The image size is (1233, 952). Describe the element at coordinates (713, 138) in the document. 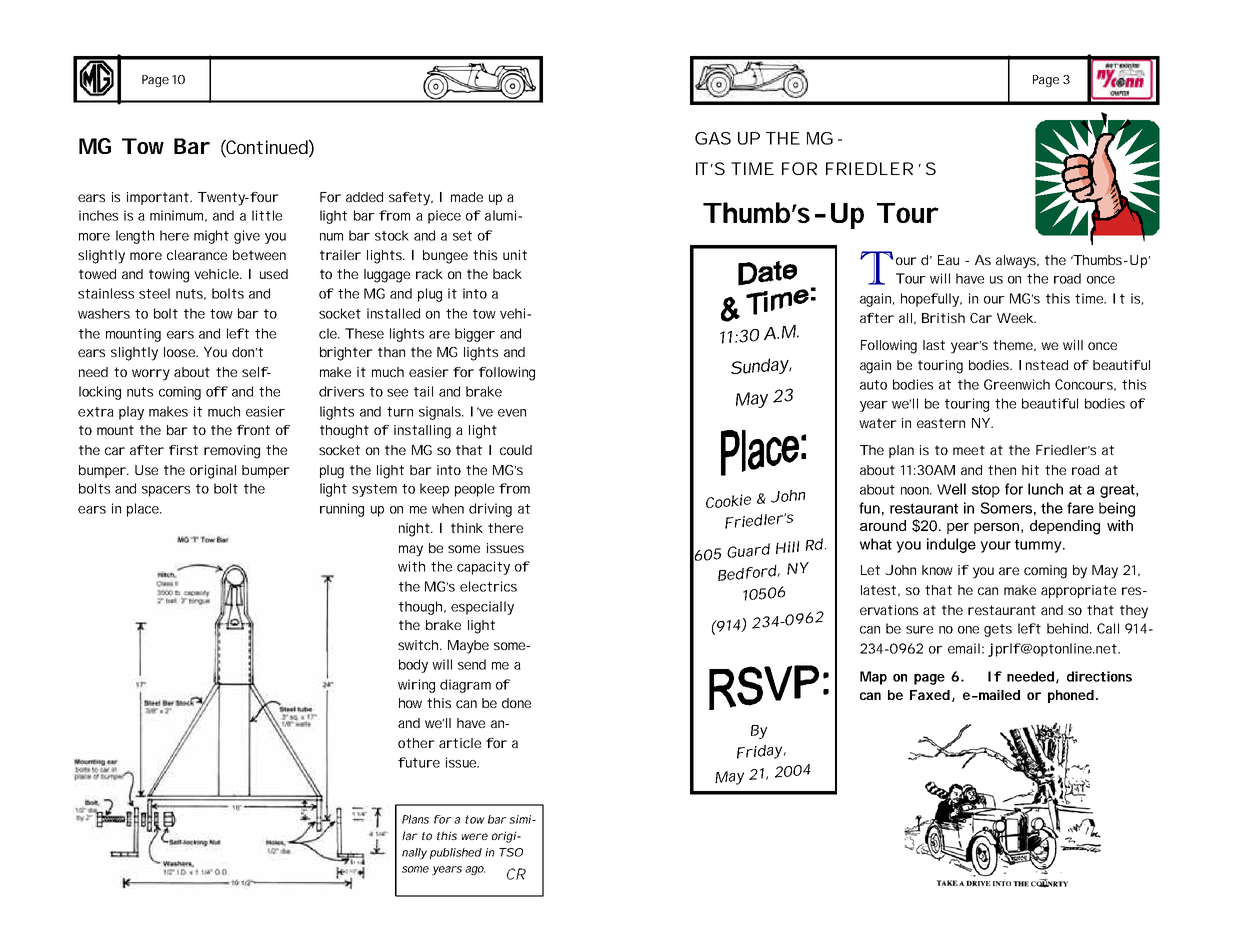

I see `GAS` at that location.
